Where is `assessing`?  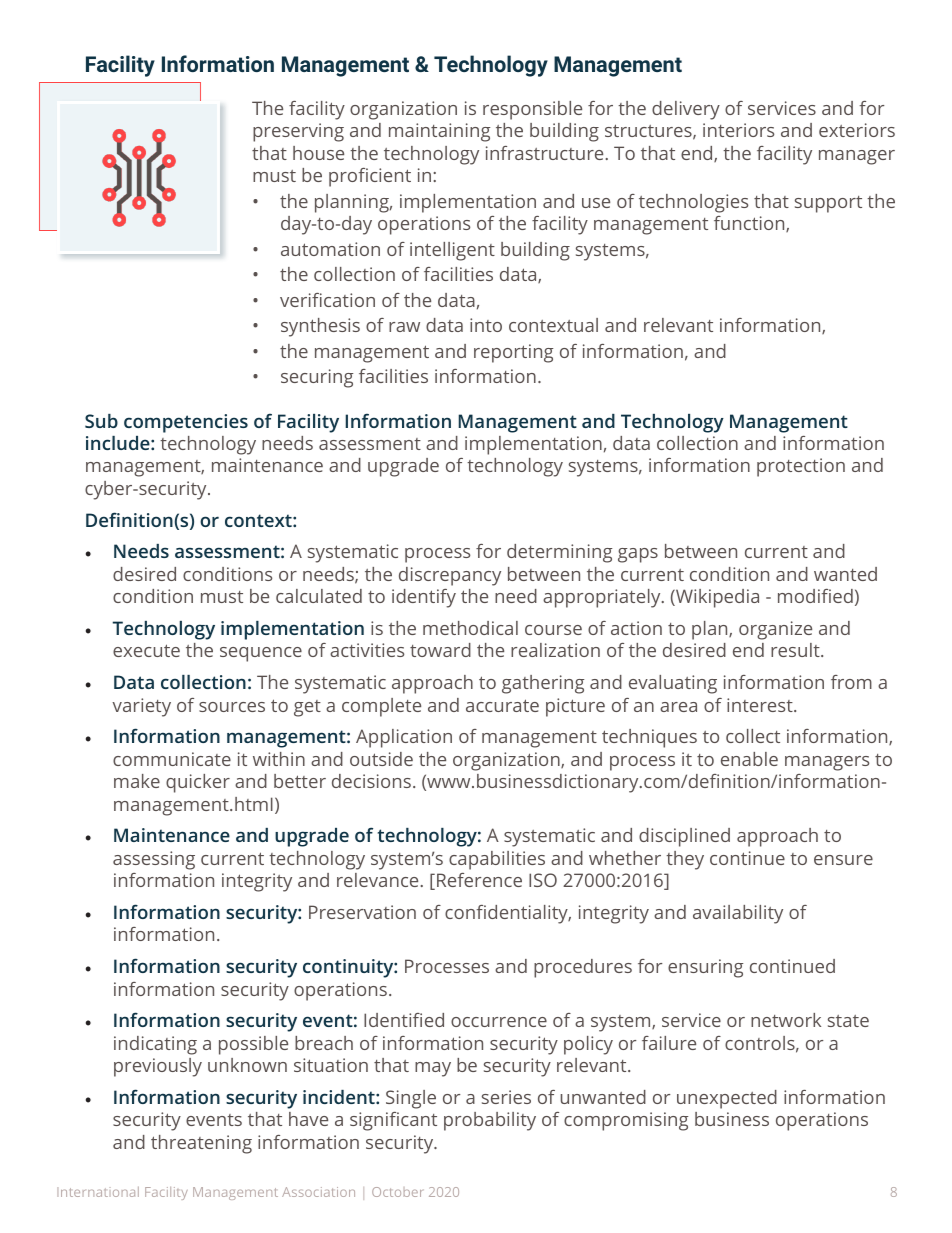 assessing is located at coordinates (154, 860).
